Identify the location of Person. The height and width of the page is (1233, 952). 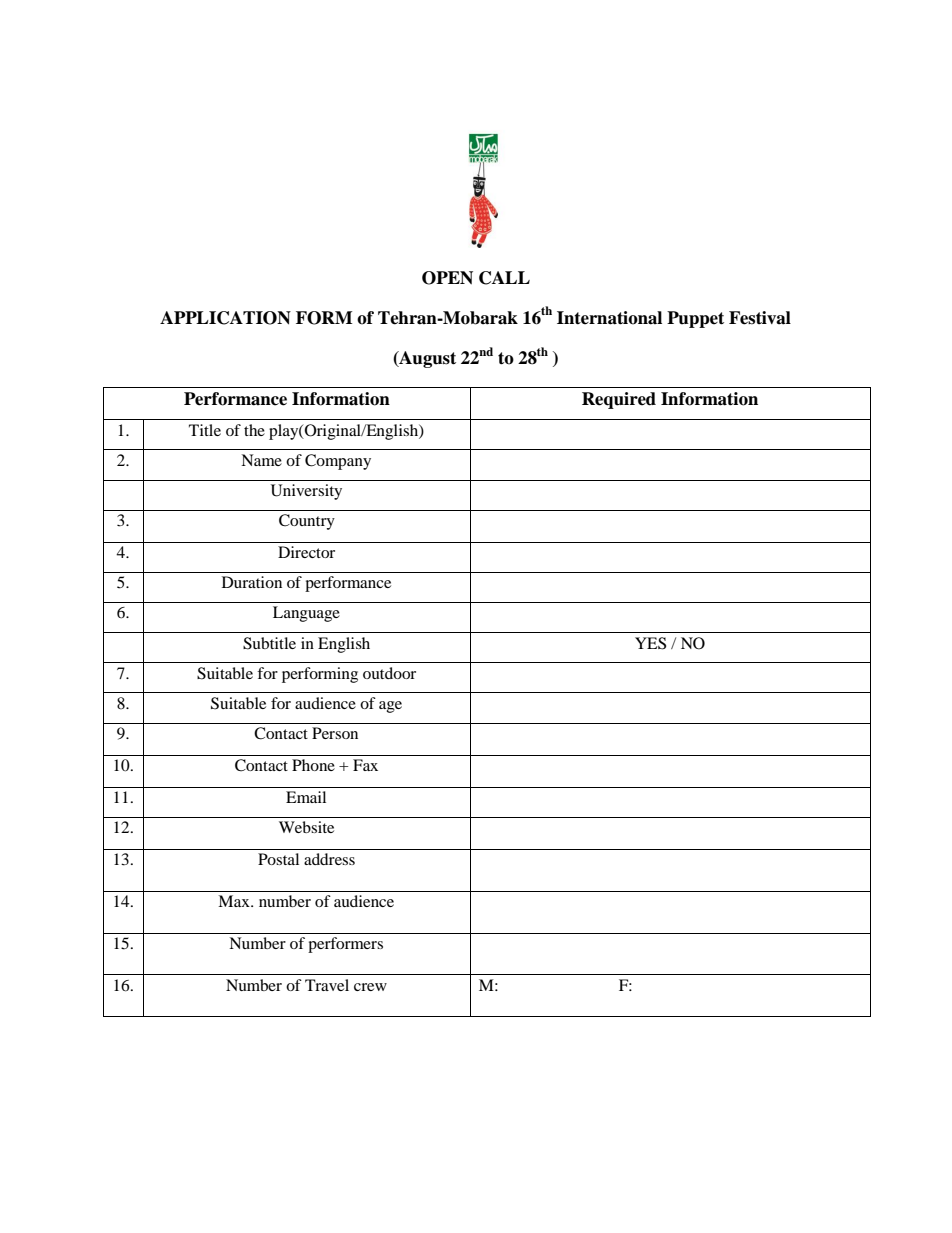
(335, 733).
